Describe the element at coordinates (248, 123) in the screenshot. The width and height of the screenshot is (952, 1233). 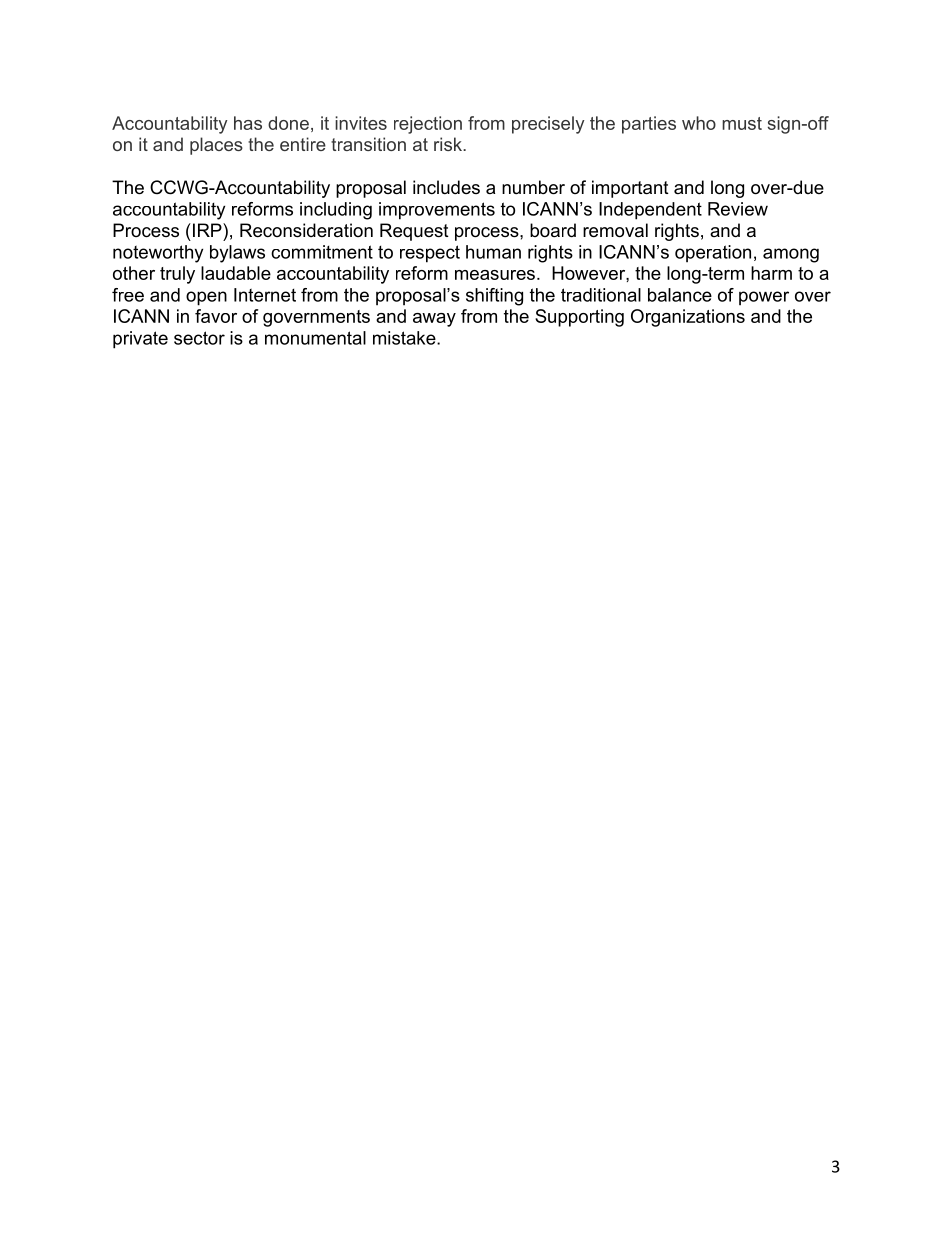
I see `has` at that location.
